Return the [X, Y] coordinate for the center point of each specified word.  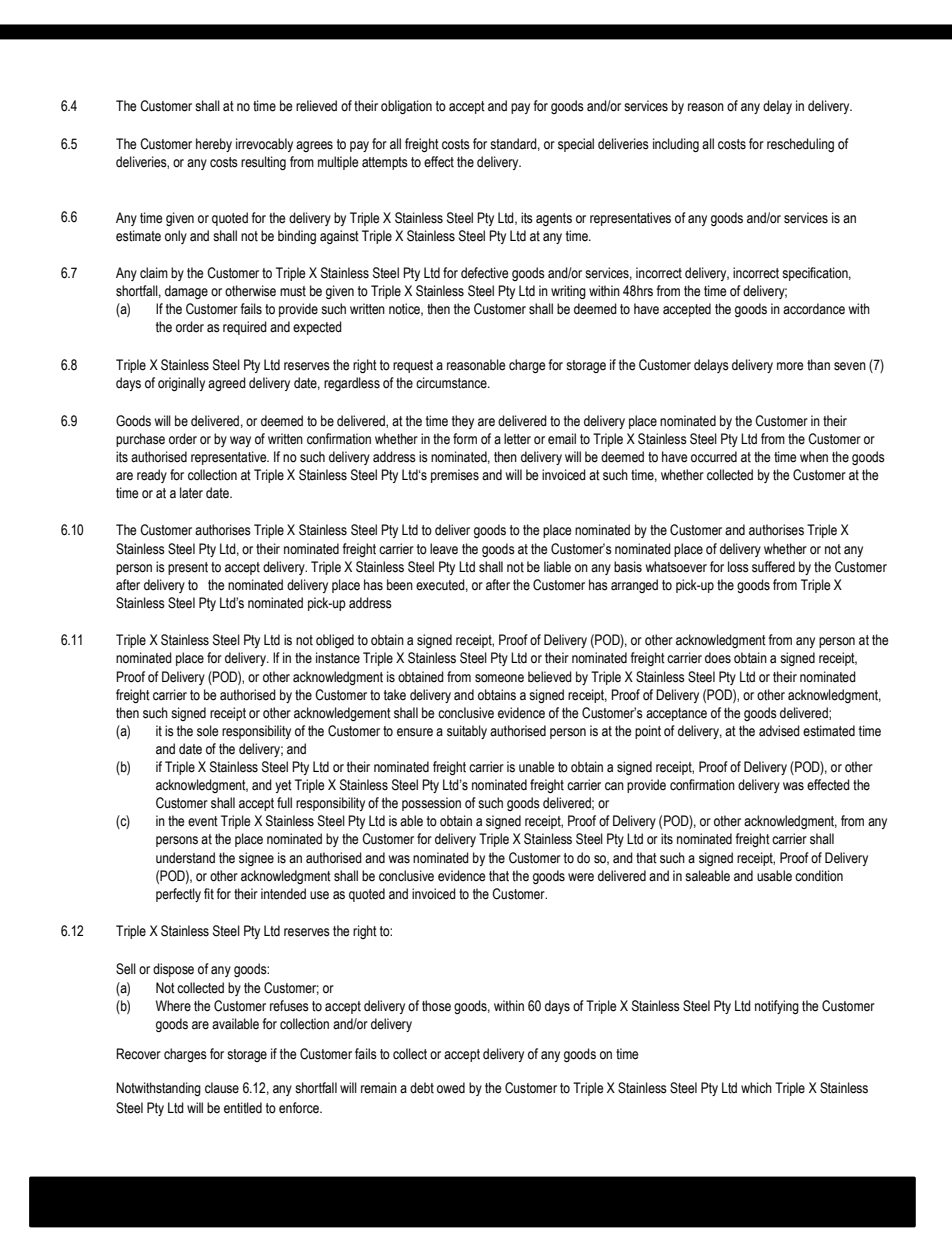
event [203, 821]
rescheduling [800, 145]
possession [431, 804]
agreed [227, 384]
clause [222, 1088]
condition [819, 876]
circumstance [452, 383]
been [400, 585]
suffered [773, 567]
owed [451, 1088]
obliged [335, 641]
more [790, 366]
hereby [214, 145]
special [576, 145]
